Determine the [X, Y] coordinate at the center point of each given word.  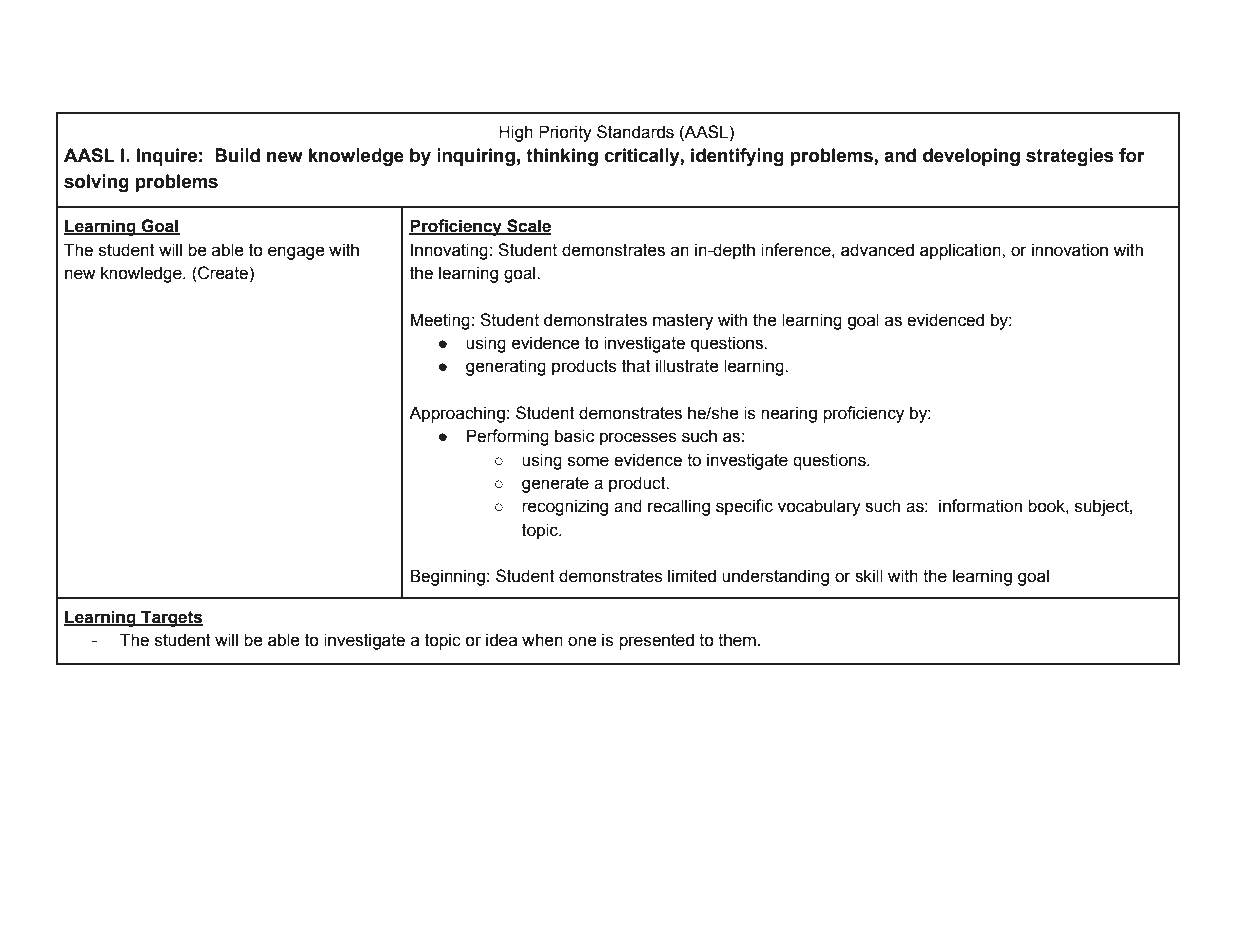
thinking [562, 157]
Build [237, 155]
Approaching [457, 414]
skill [869, 576]
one [582, 641]
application [961, 251]
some [588, 461]
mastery [683, 322]
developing [971, 157]
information [980, 506]
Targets [171, 618]
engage [296, 253]
